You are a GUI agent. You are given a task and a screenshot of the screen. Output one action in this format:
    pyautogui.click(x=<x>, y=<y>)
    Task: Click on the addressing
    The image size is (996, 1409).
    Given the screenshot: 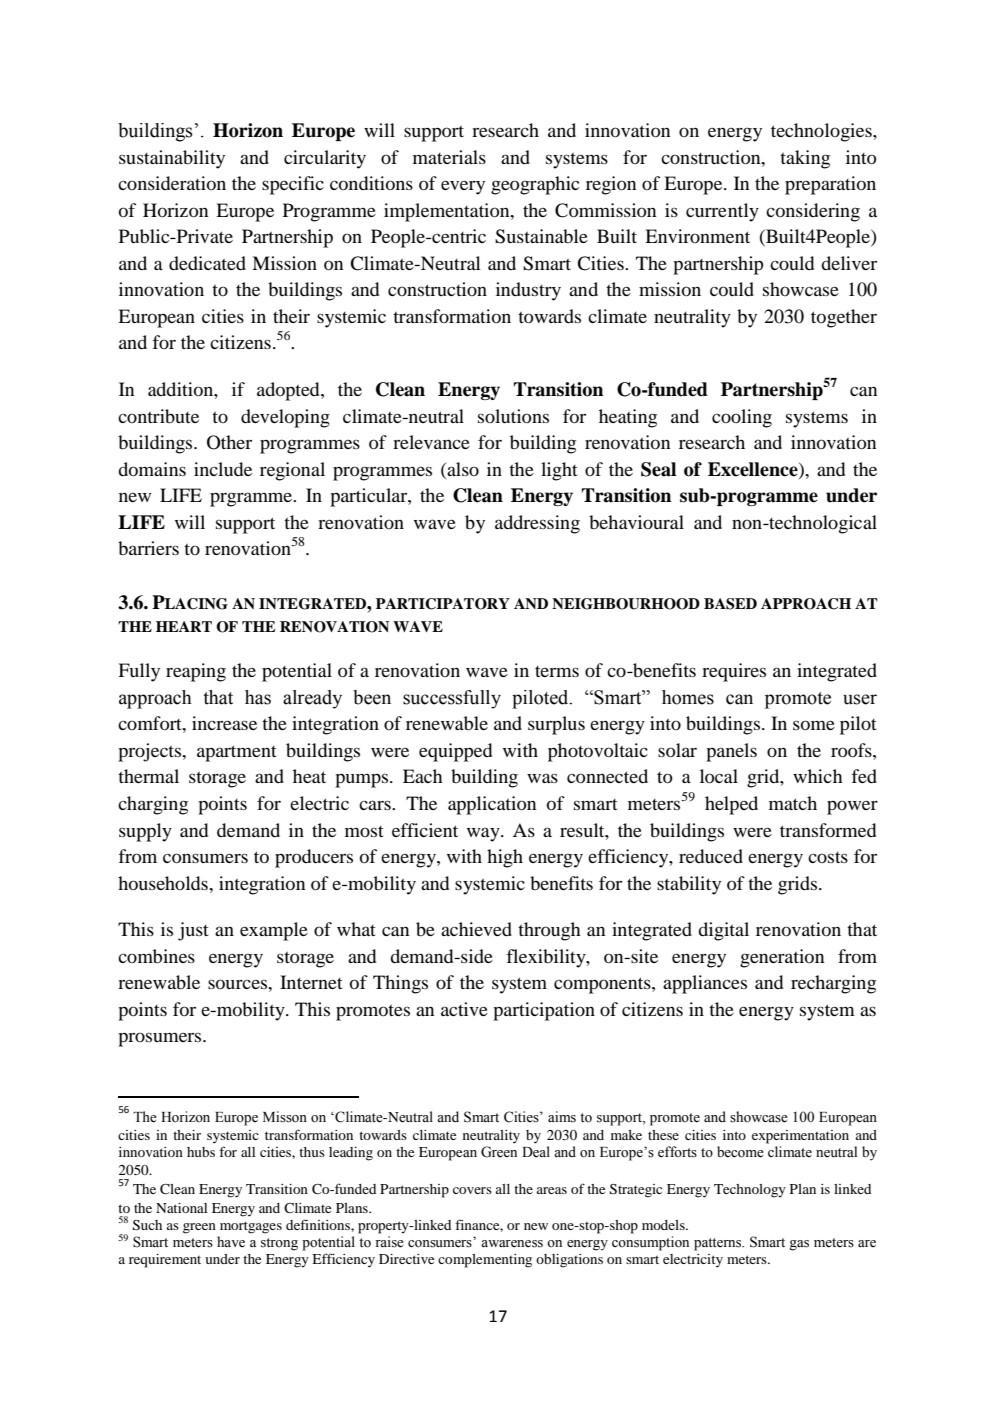 What is the action you would take?
    pyautogui.click(x=537, y=524)
